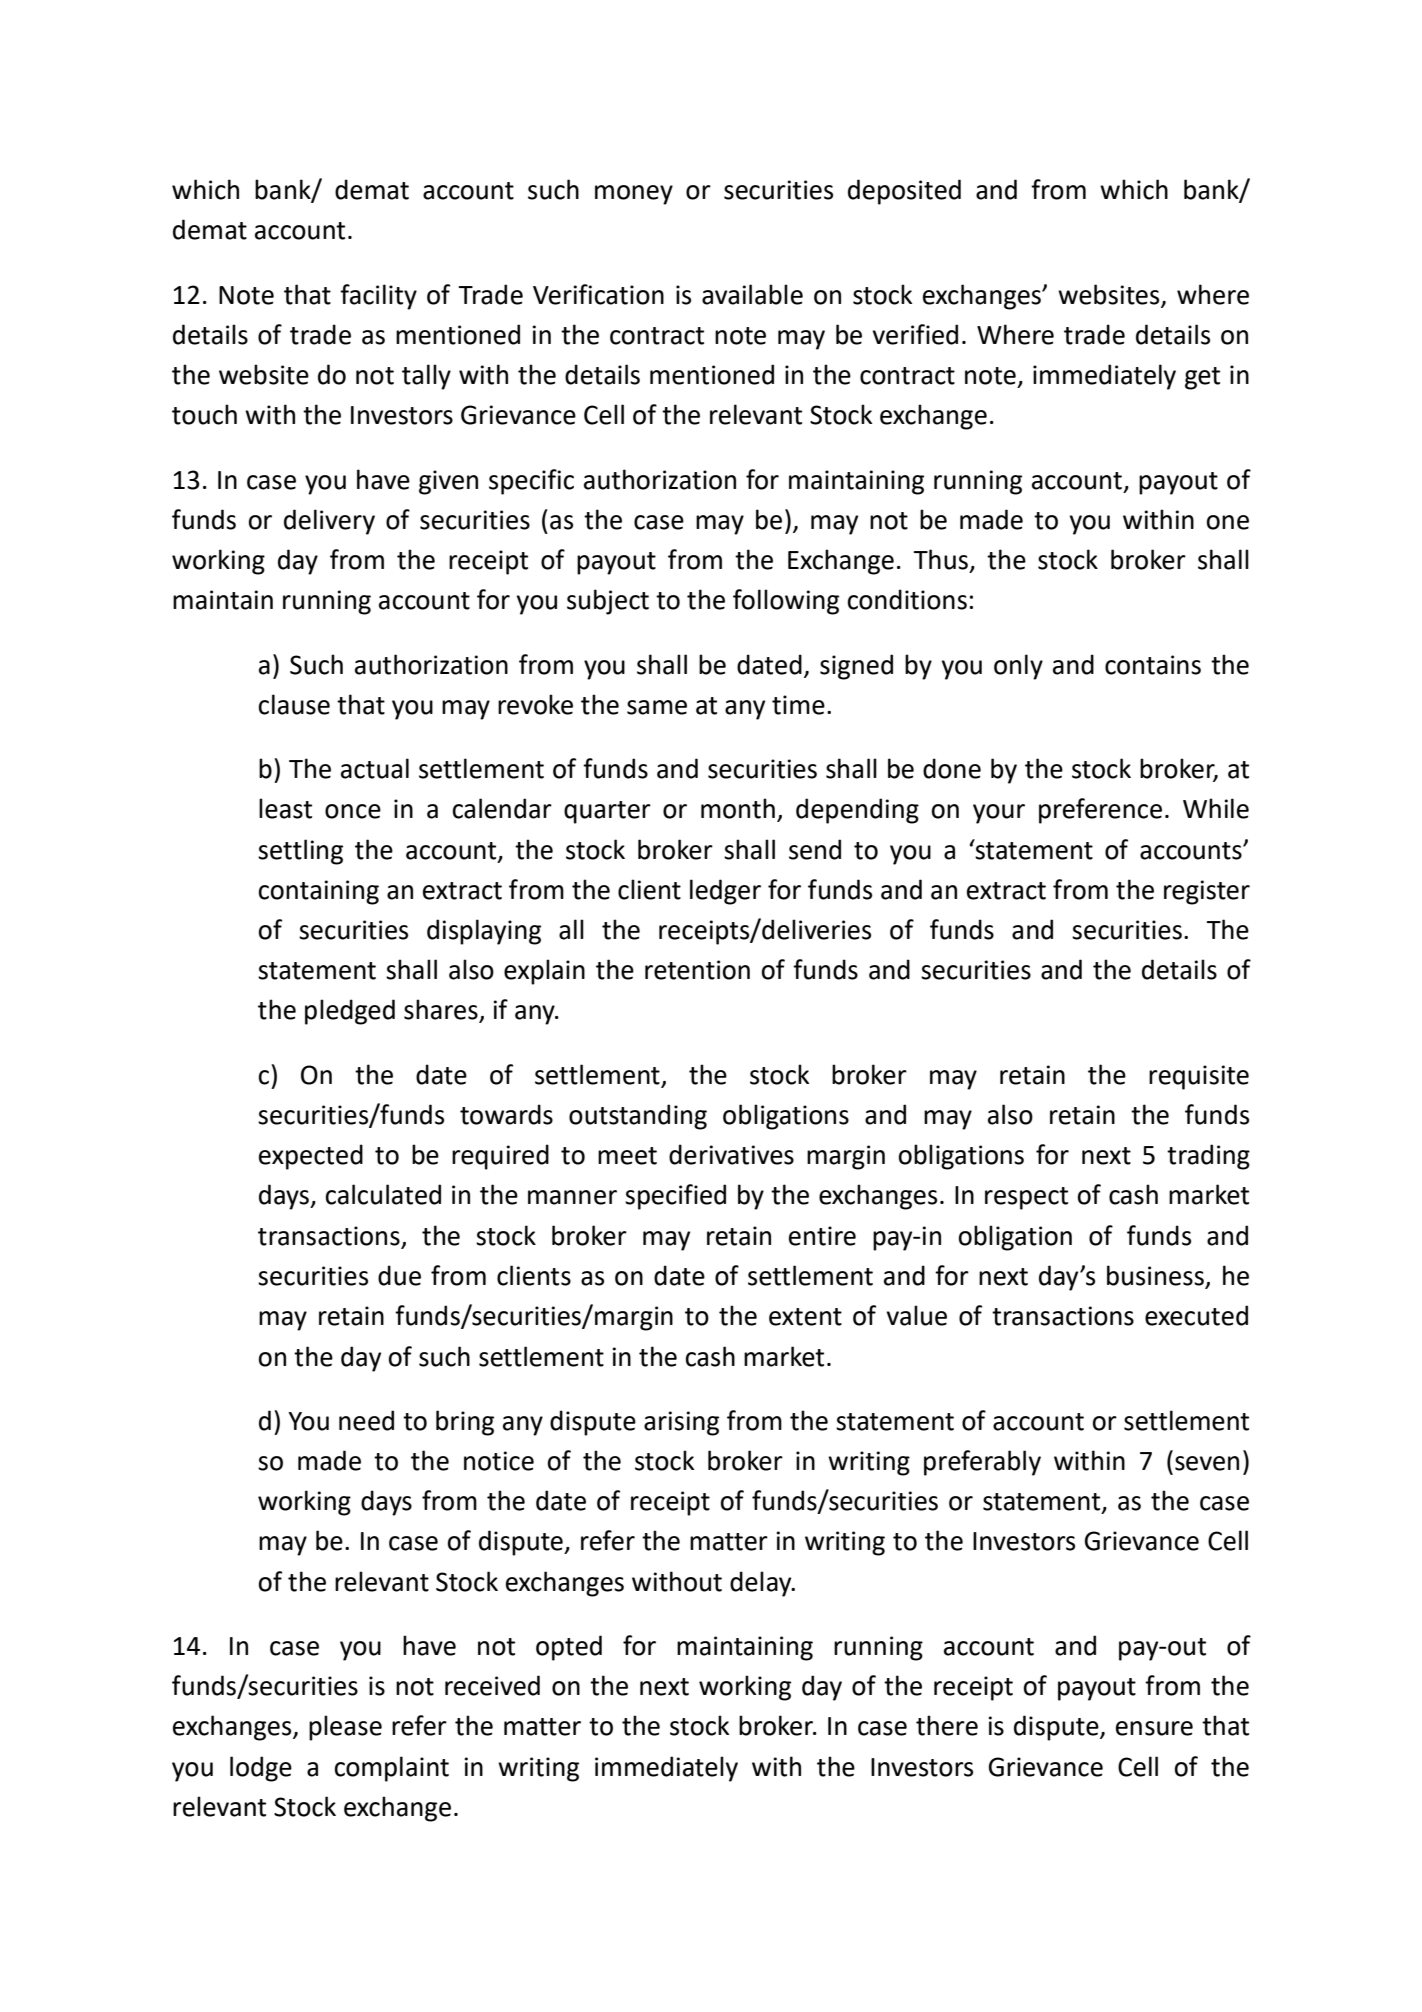 The width and height of the screenshot is (1422, 2012). I want to click on contains, so click(1153, 665).
